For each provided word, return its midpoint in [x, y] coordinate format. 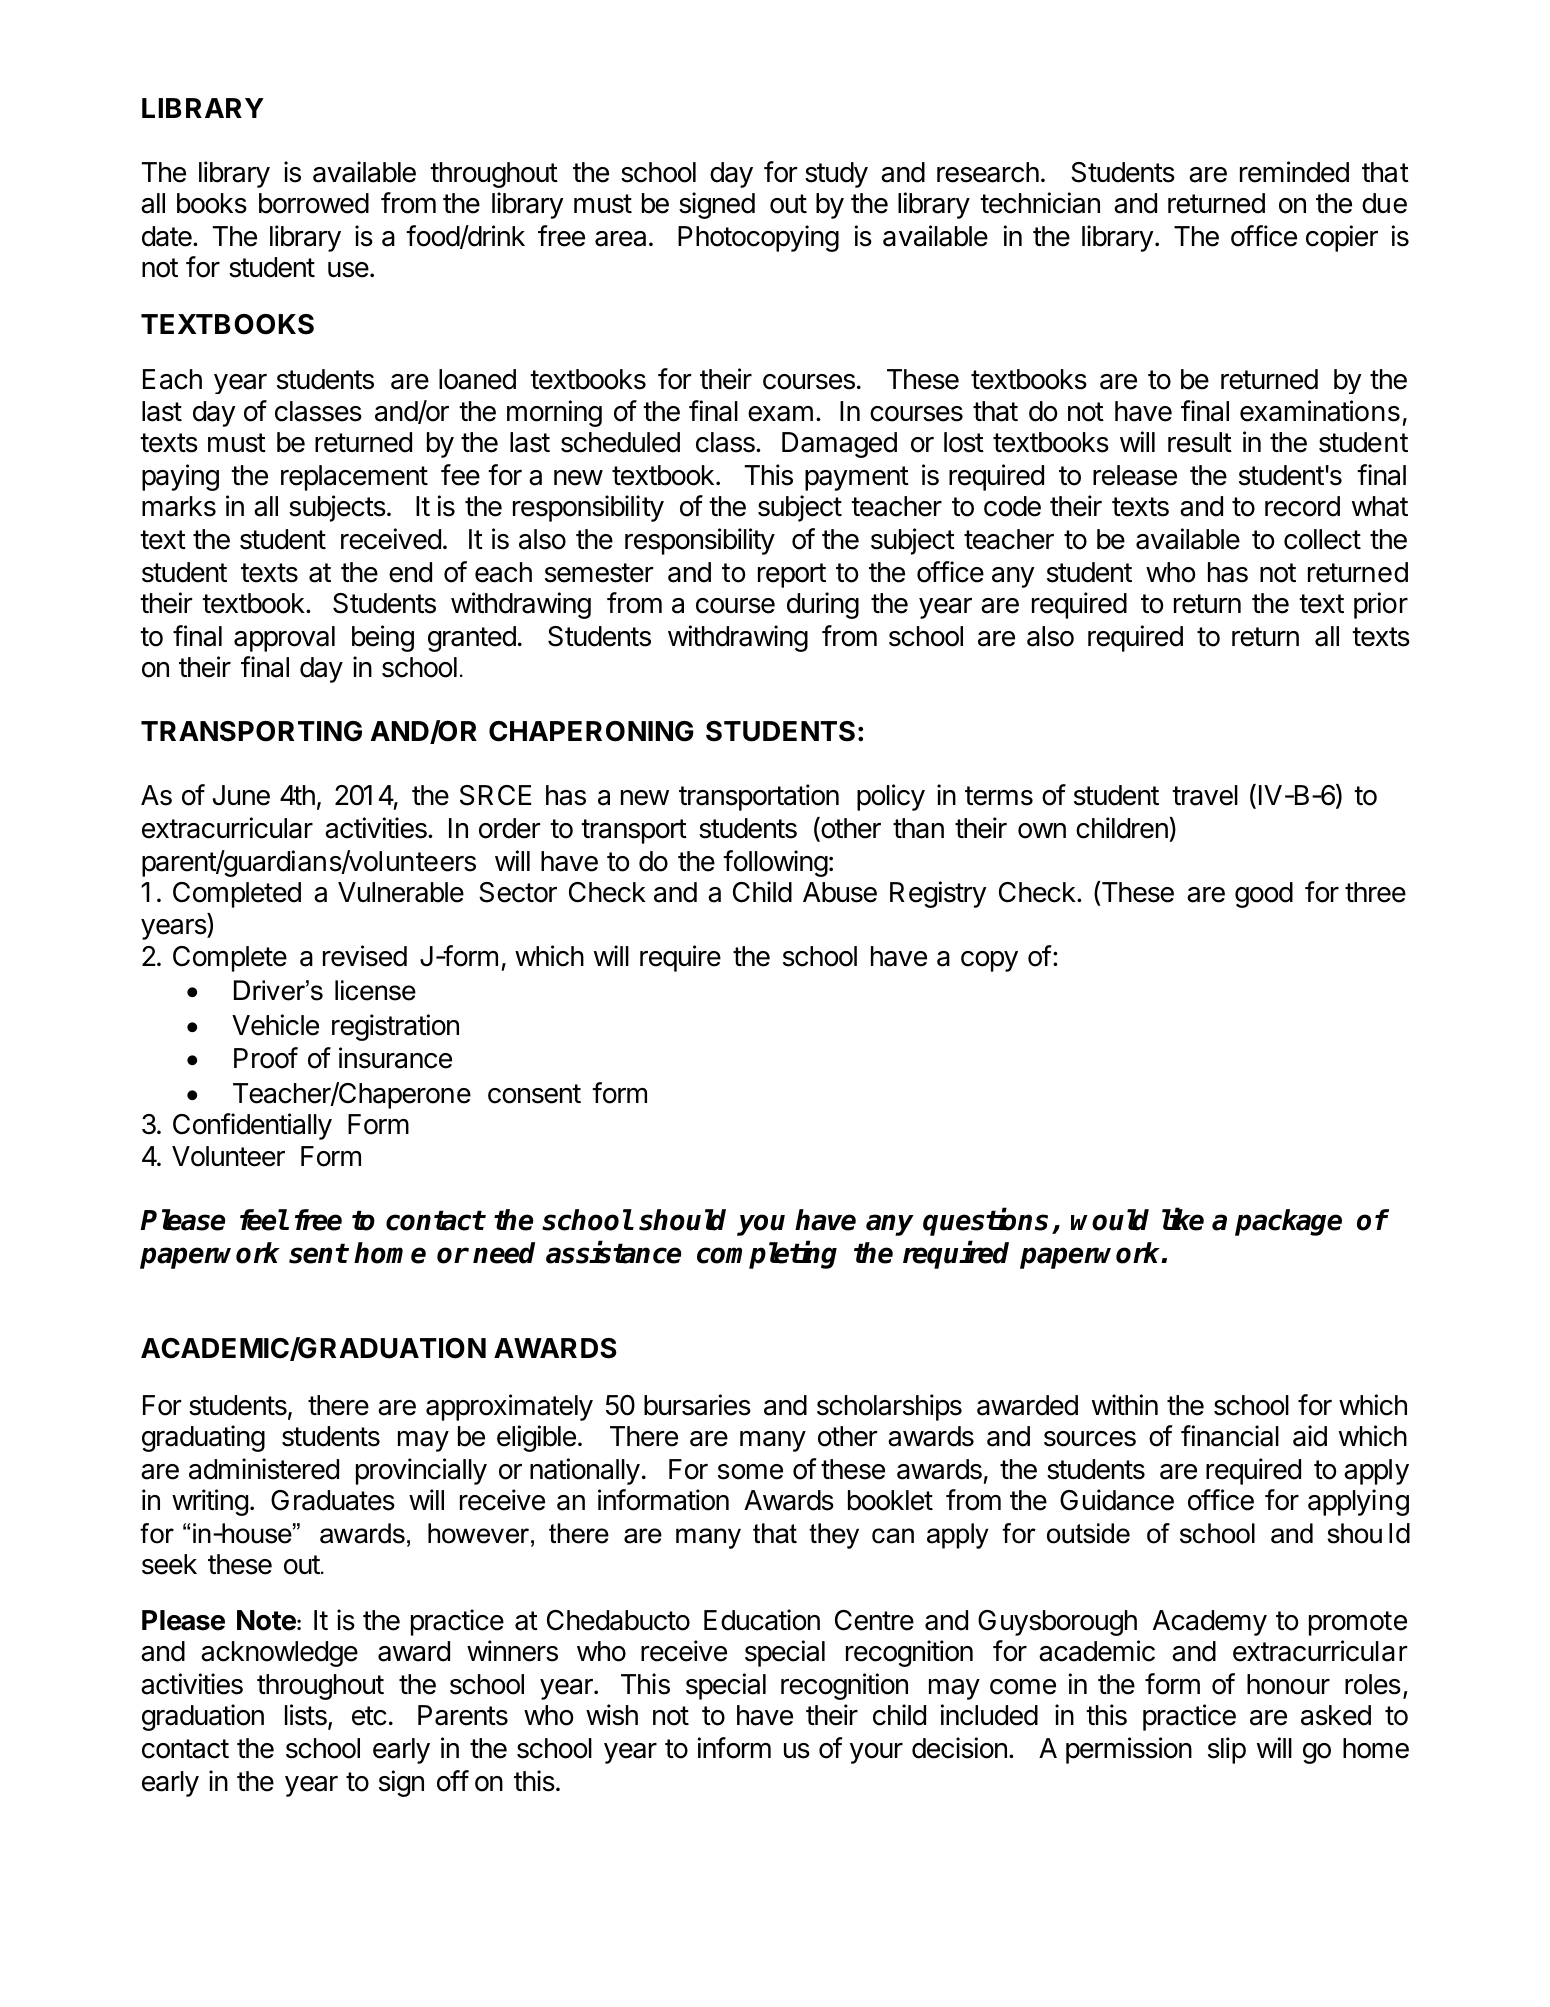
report [792, 575]
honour [1288, 1684]
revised [365, 956]
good [1264, 895]
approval [284, 639]
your [876, 1753]
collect [1322, 539]
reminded [1294, 172]
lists [307, 1716]
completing [767, 1255]
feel [264, 1220]
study [836, 175]
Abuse [840, 892]
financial [1230, 1436]
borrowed [314, 203]
